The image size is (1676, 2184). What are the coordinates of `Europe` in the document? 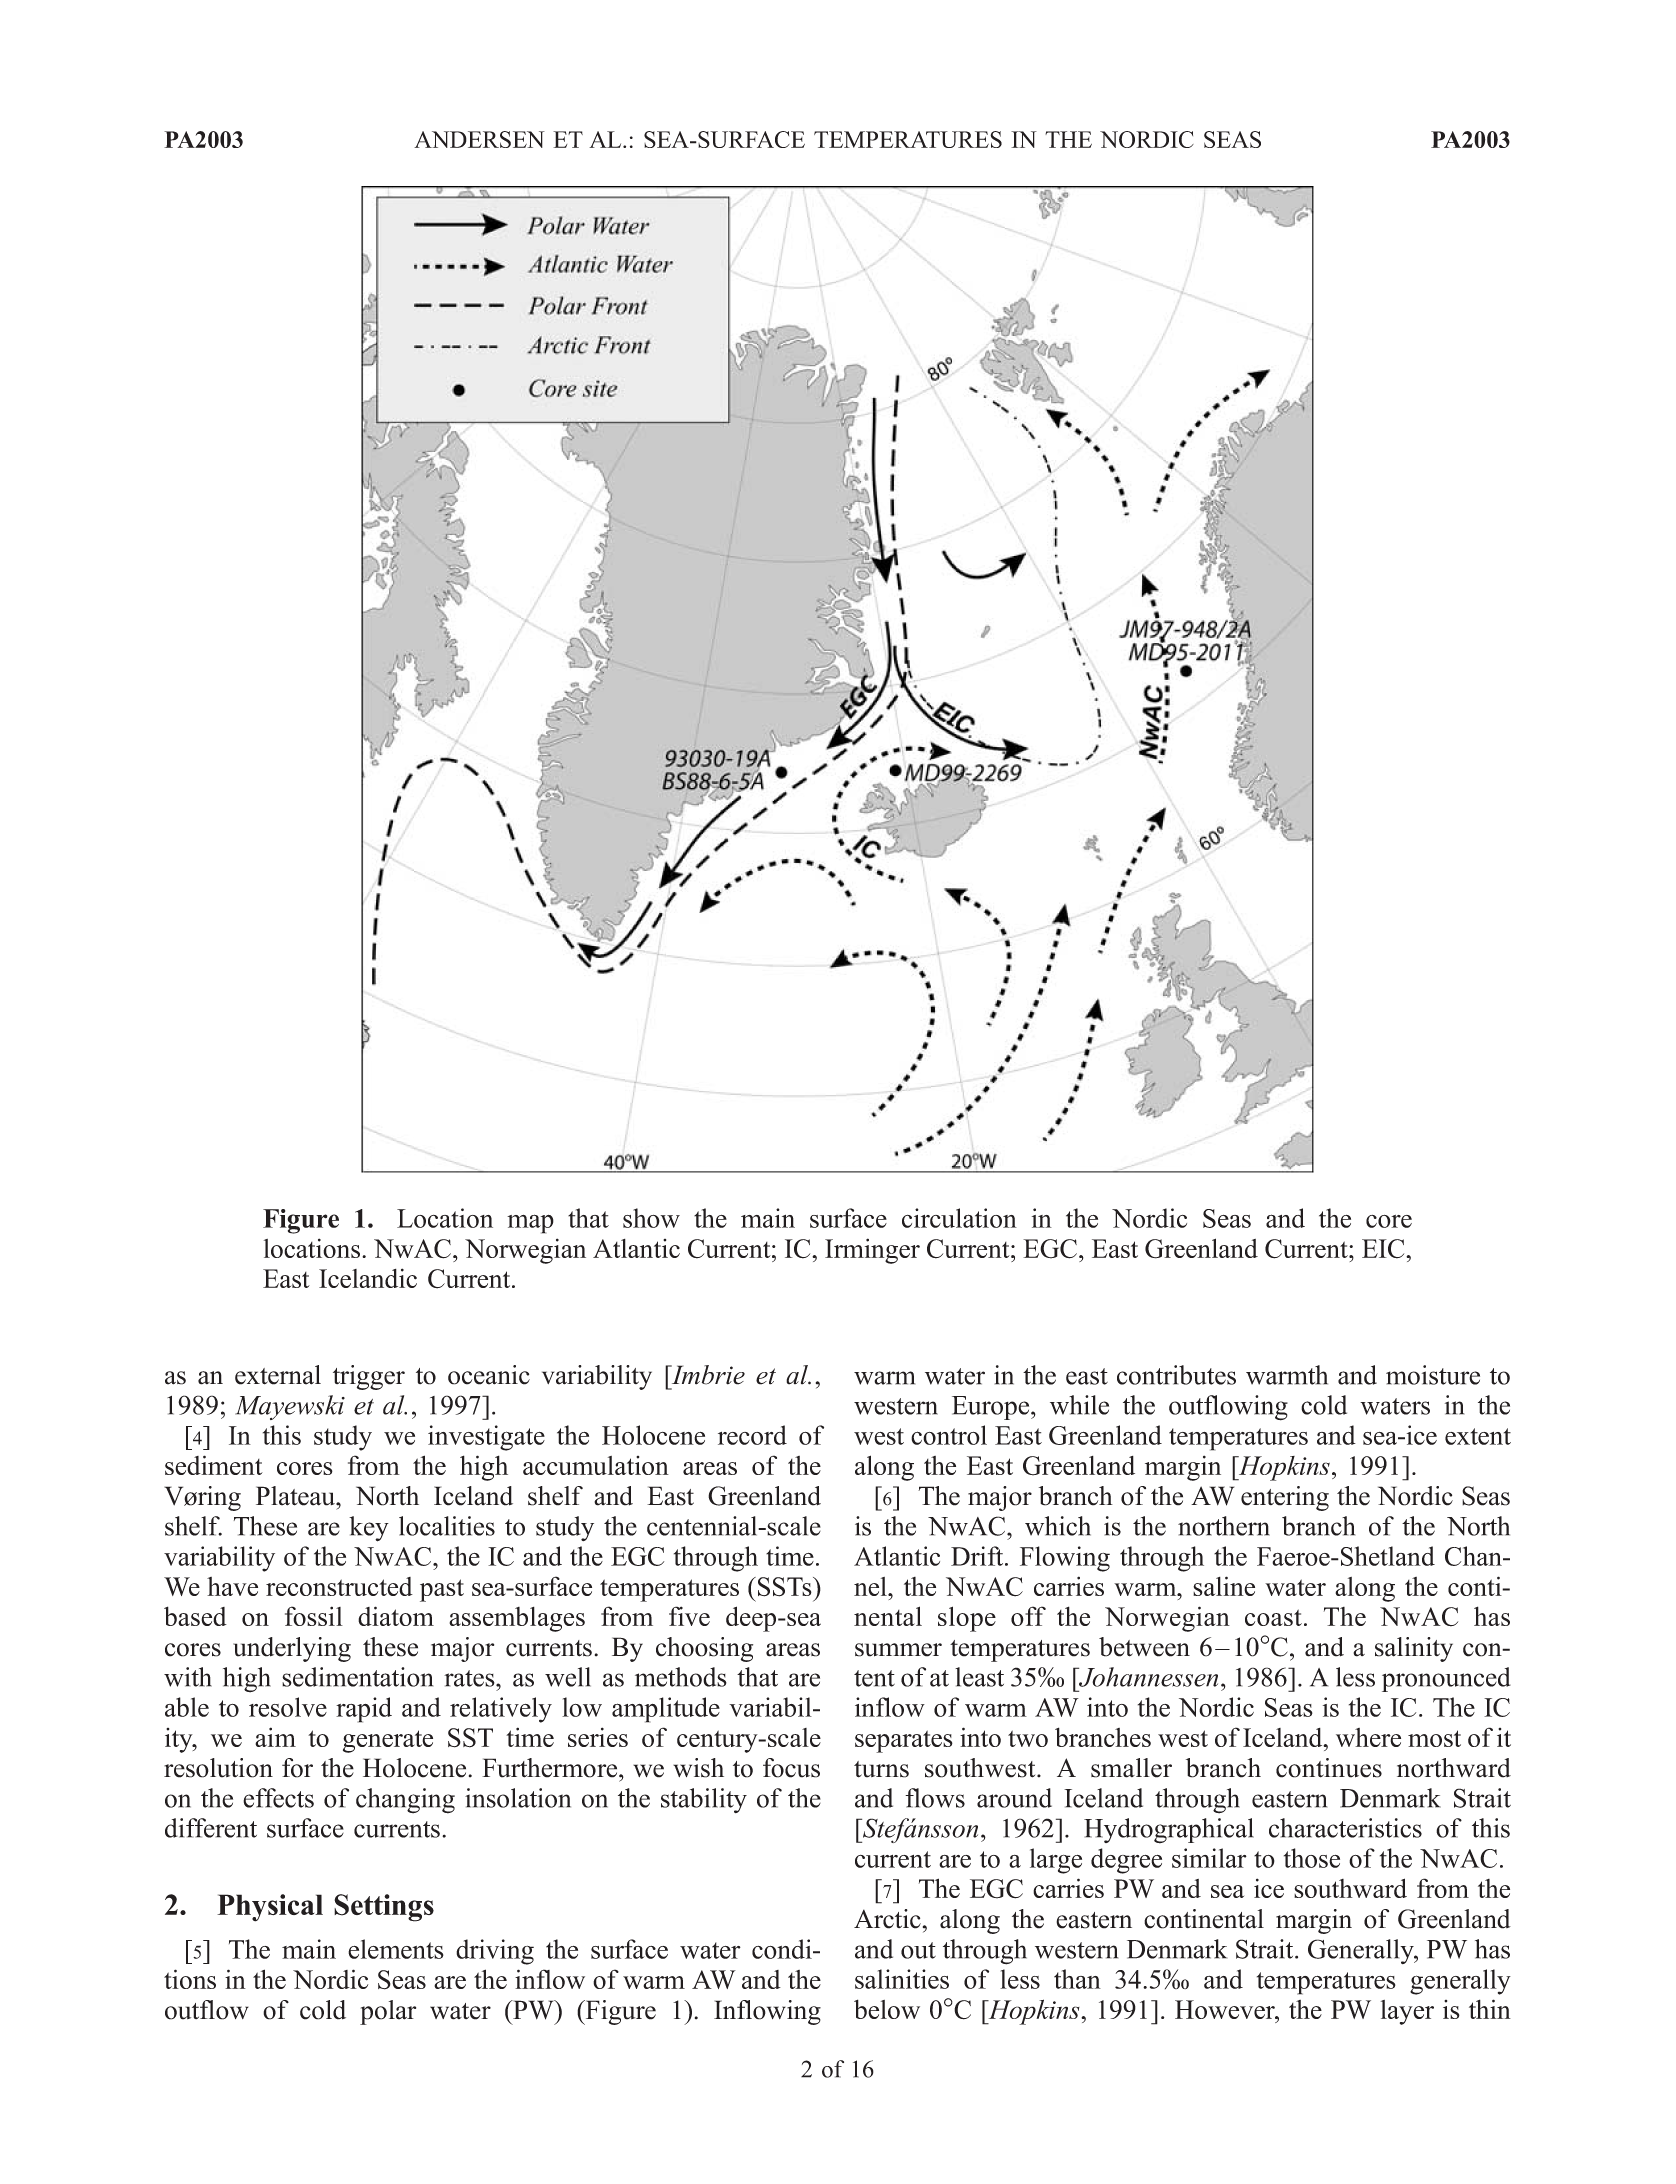 It's located at (992, 1408).
